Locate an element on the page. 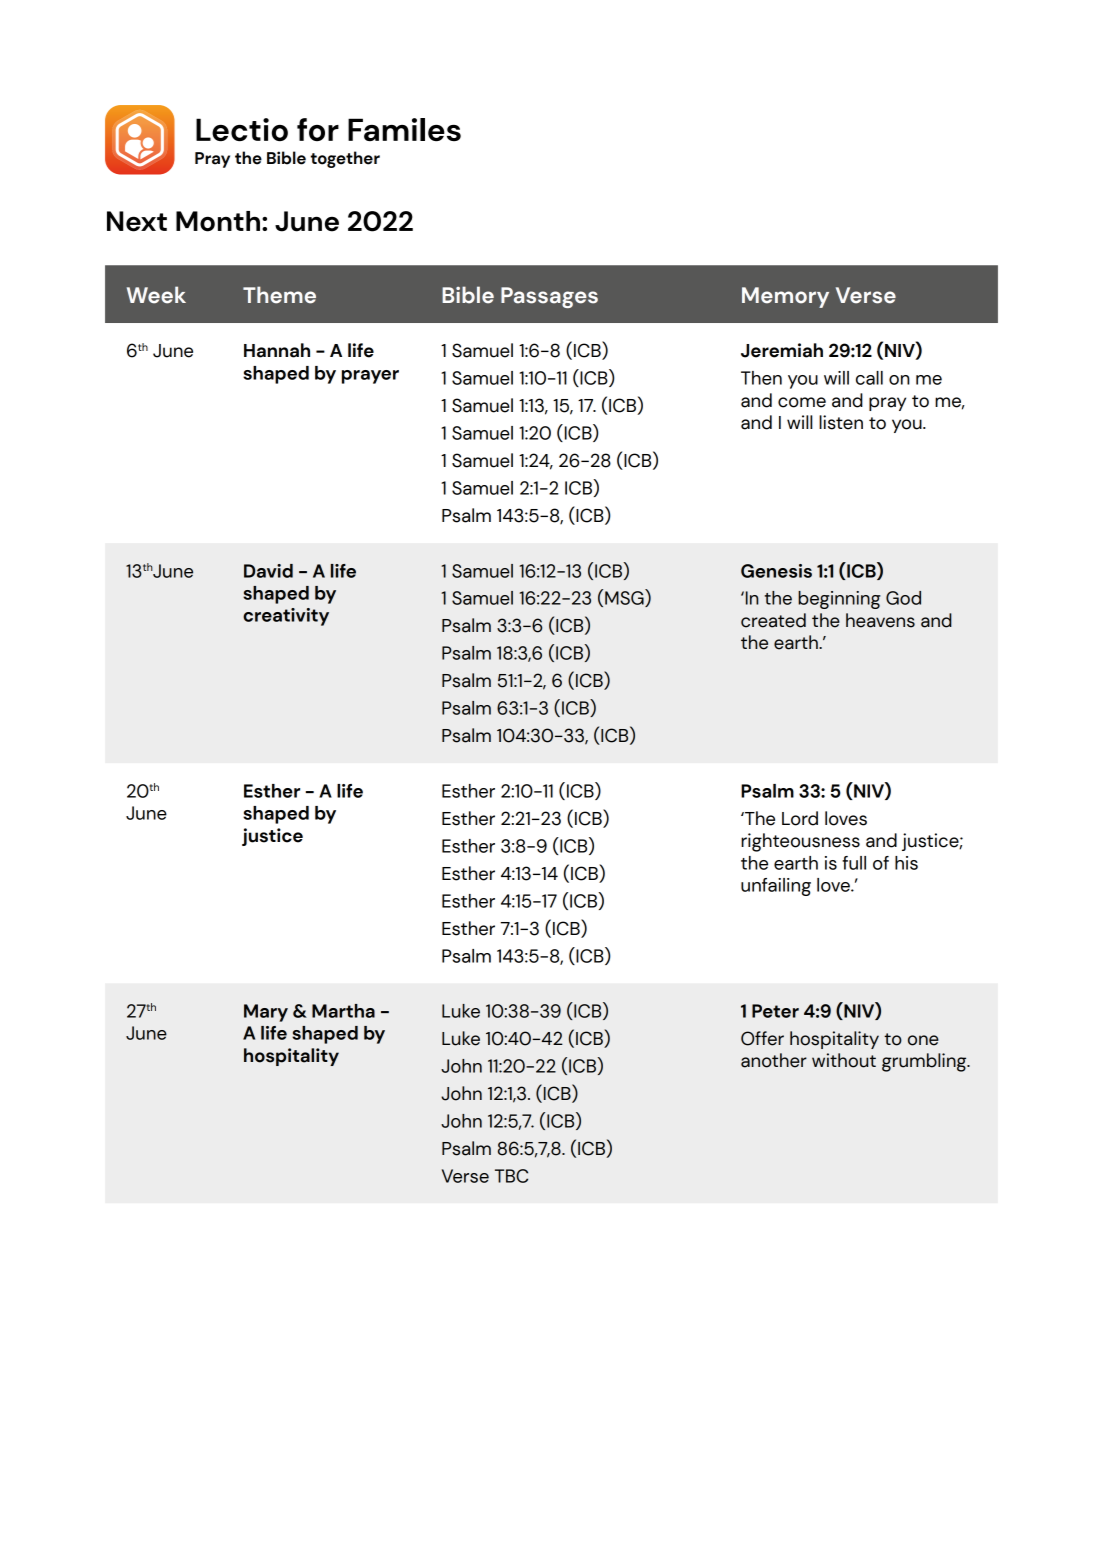  Passages is located at coordinates (549, 297).
